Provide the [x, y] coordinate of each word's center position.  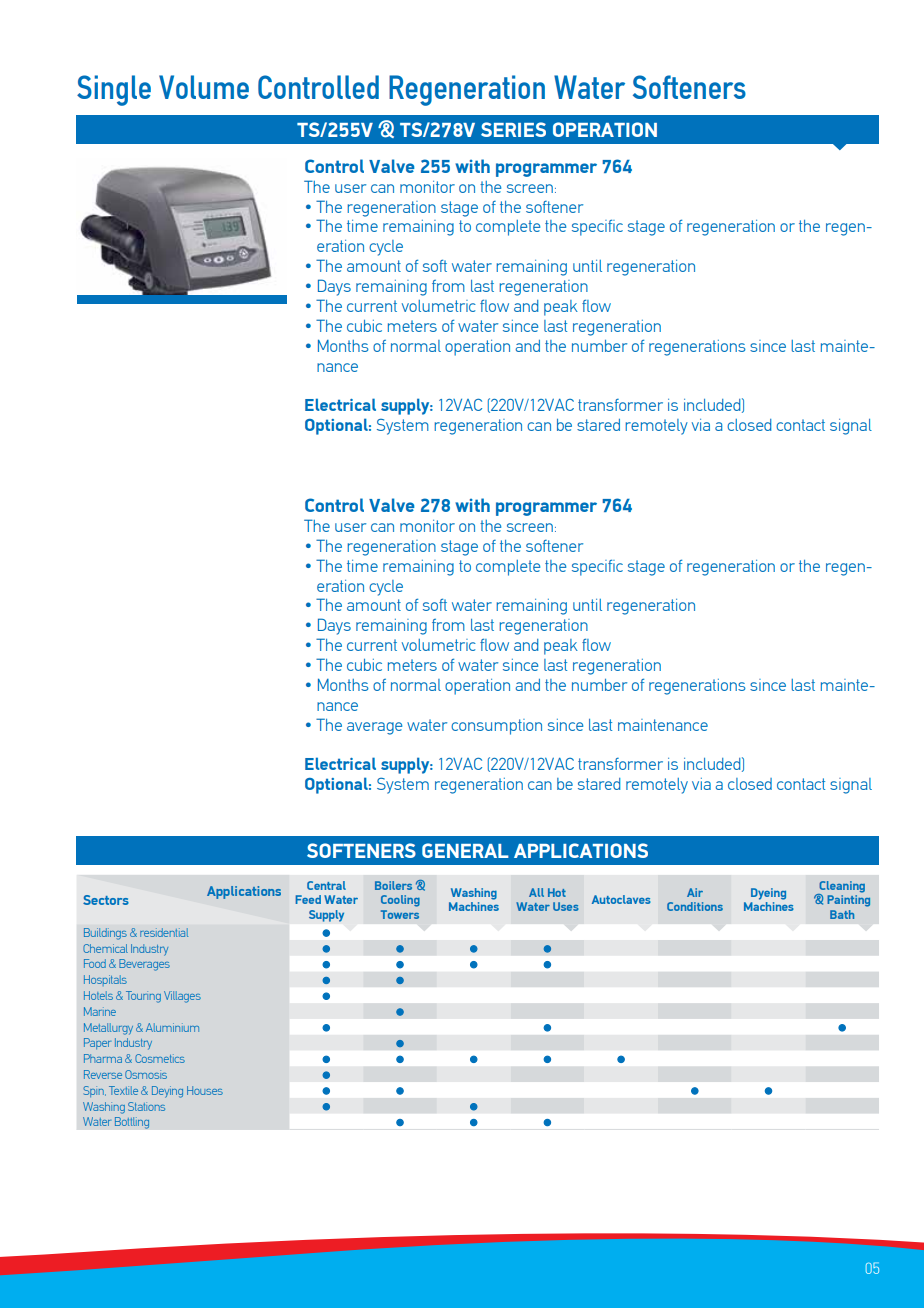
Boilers [393, 885]
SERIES [513, 129]
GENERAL [465, 850]
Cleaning [841, 888]
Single [114, 90]
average [374, 728]
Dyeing [768, 894]
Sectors [106, 900]
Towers [400, 914]
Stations [146, 1106]
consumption [496, 727]
